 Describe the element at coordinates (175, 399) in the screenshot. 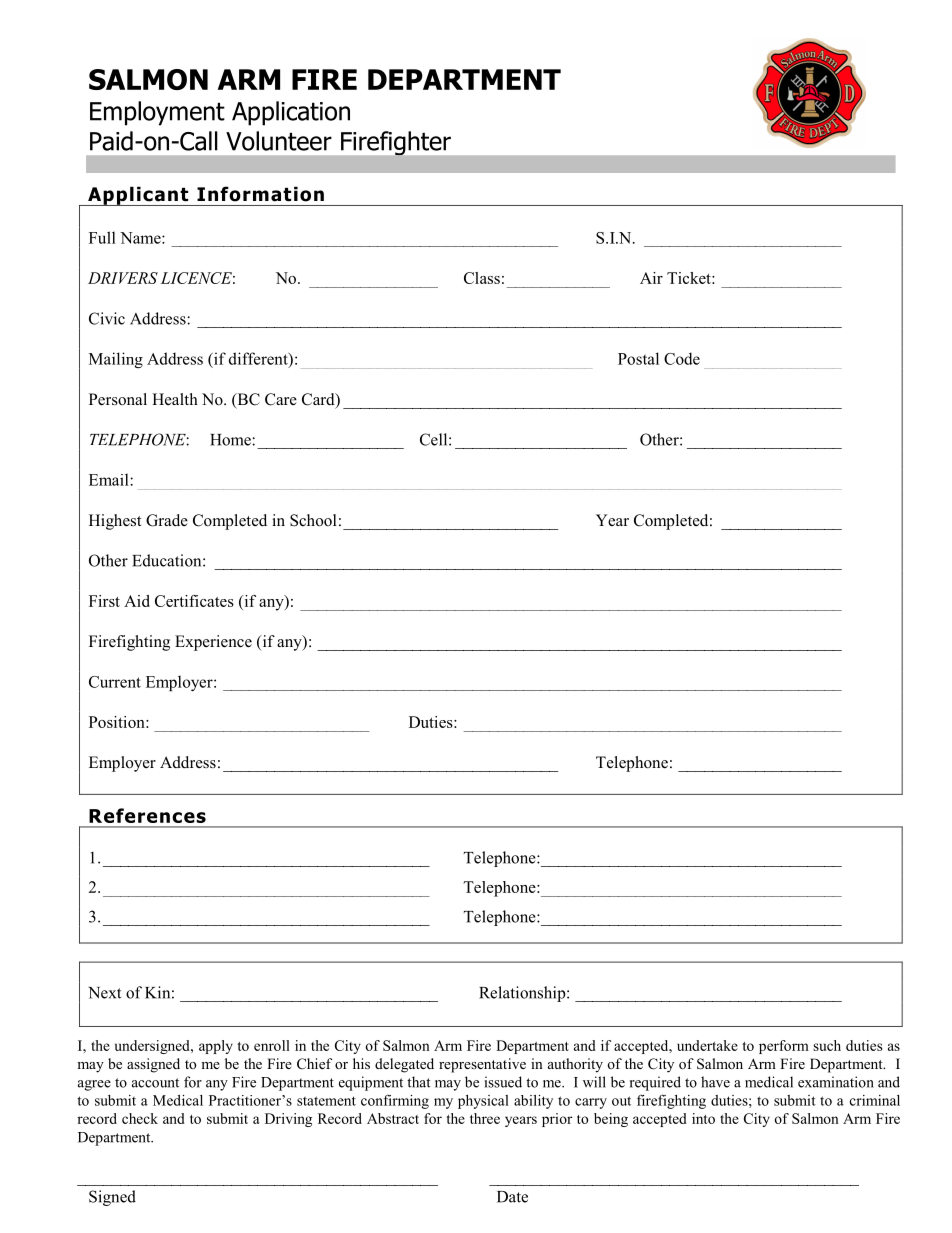

I see `Health` at that location.
